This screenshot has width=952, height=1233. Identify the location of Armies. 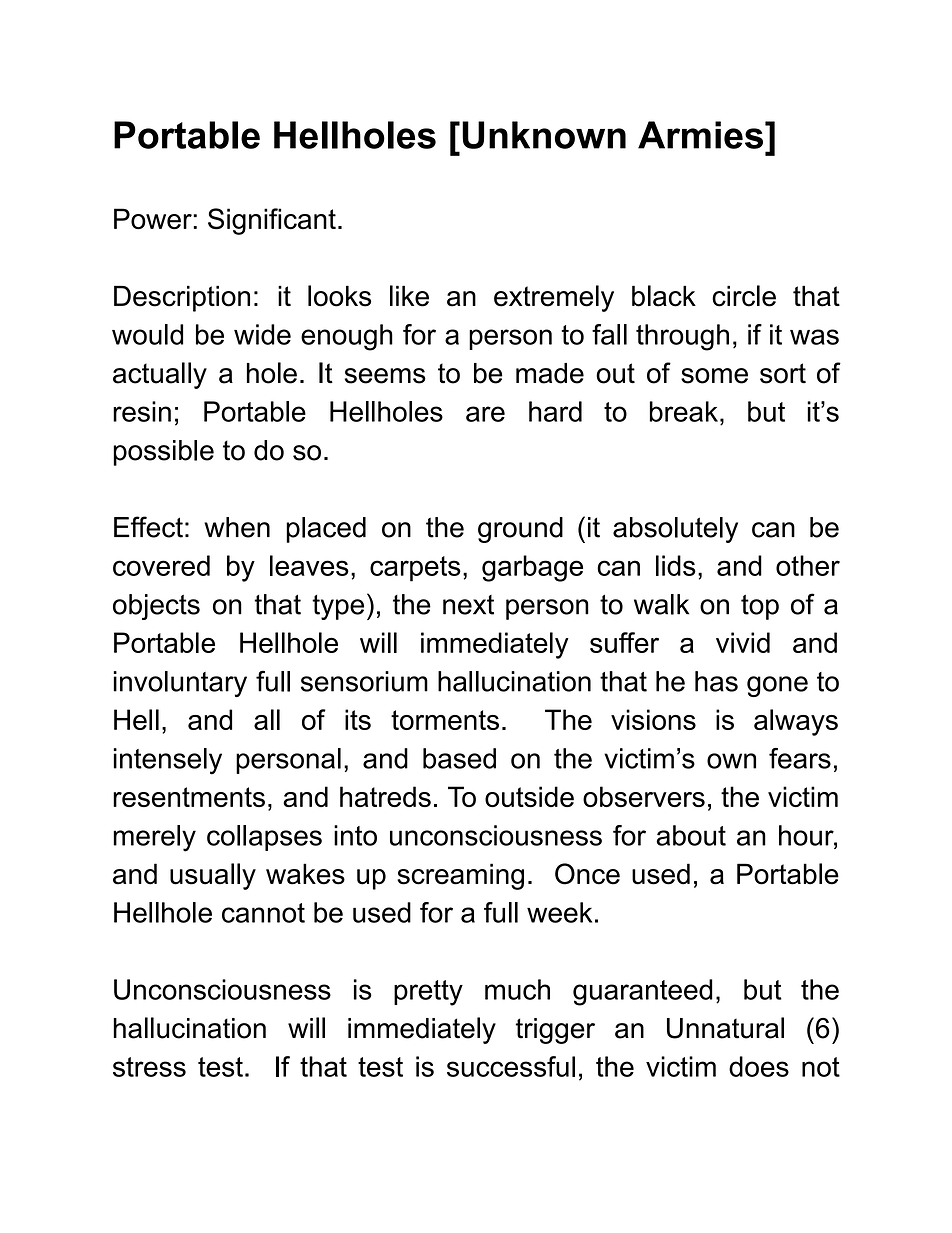
(700, 135).
